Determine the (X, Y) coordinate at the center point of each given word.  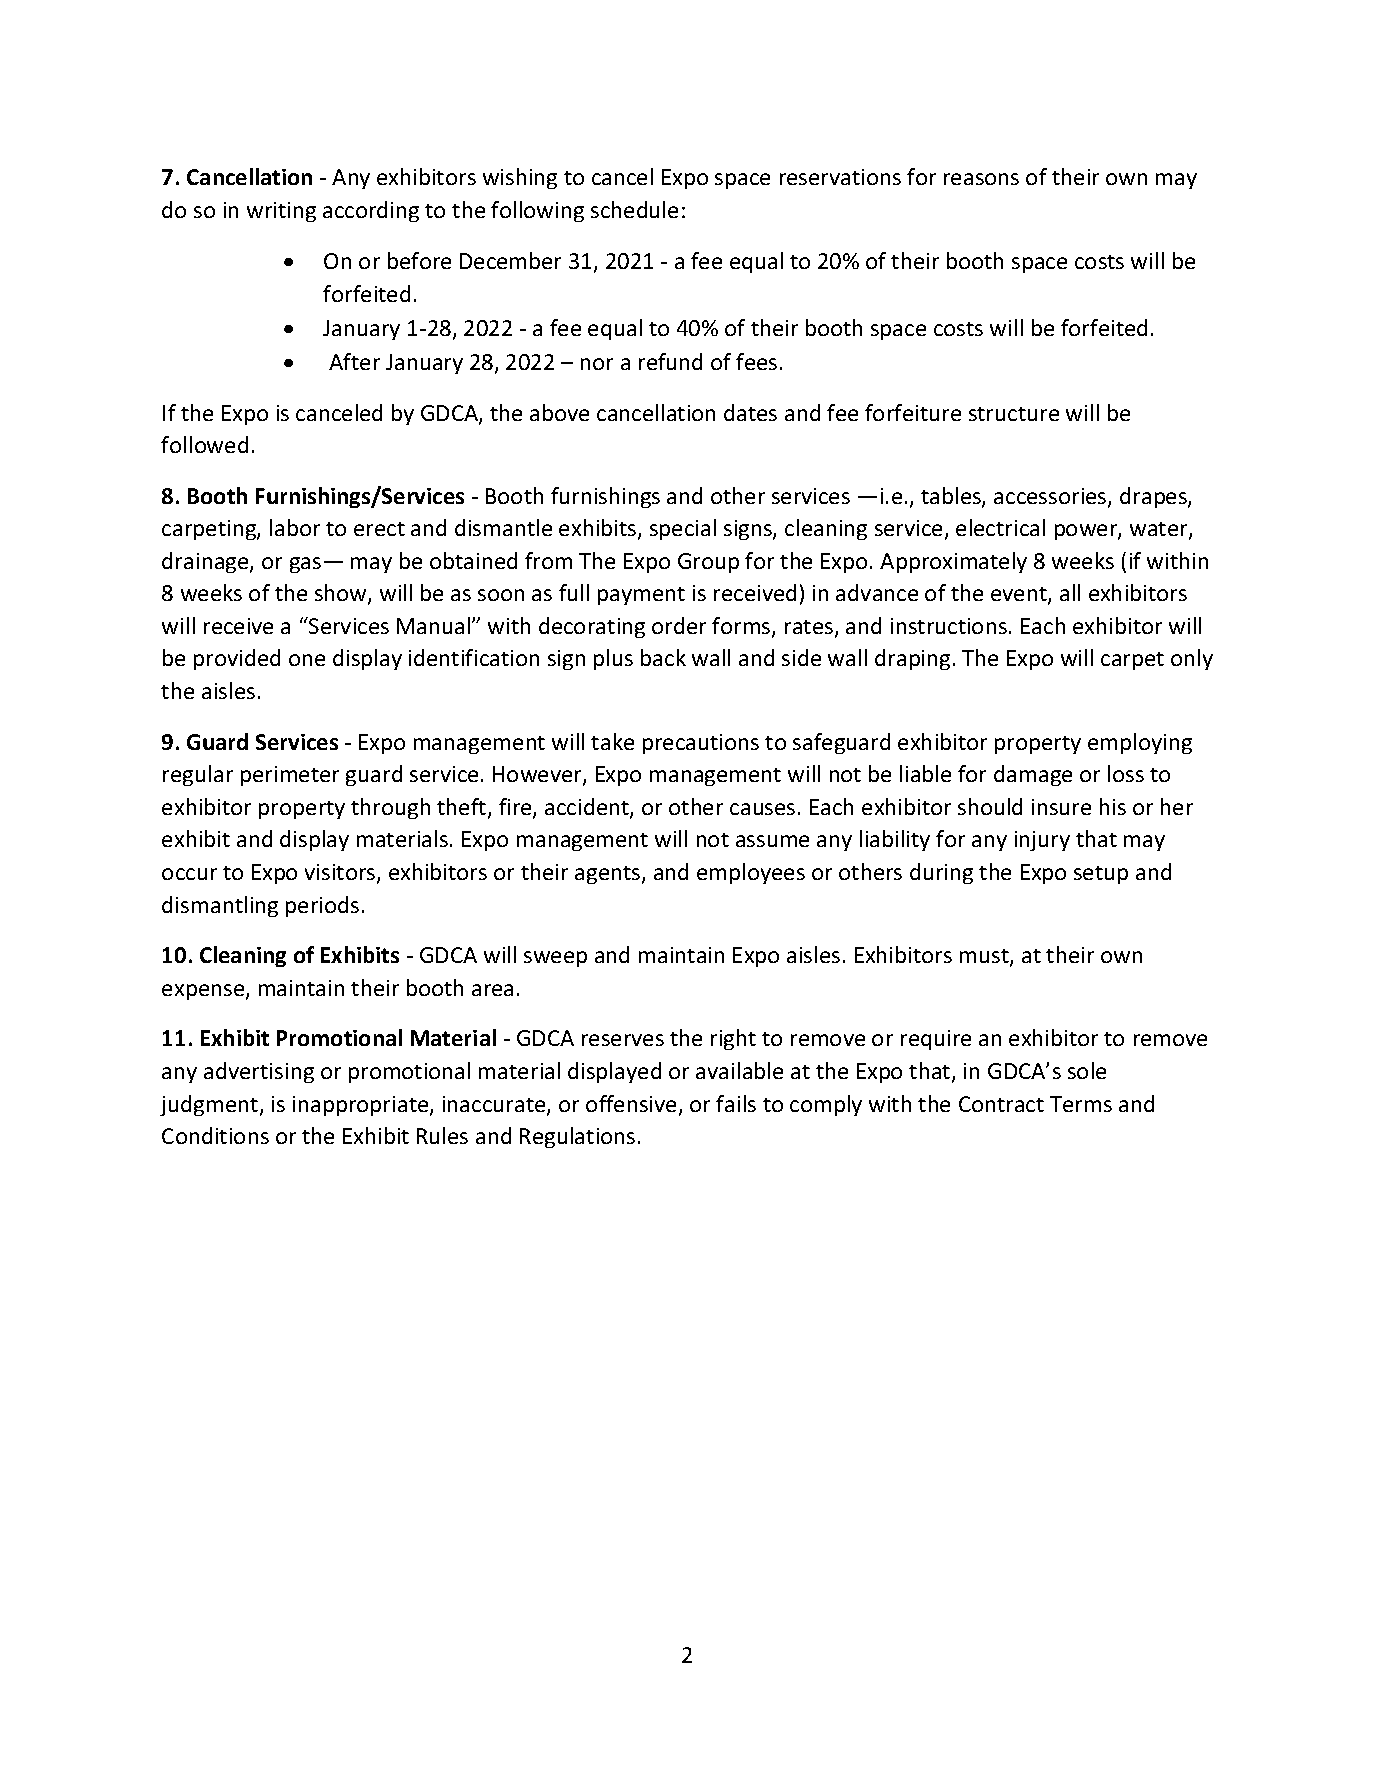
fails (736, 1103)
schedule (634, 209)
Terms (1081, 1104)
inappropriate (362, 1106)
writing (281, 212)
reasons (981, 179)
